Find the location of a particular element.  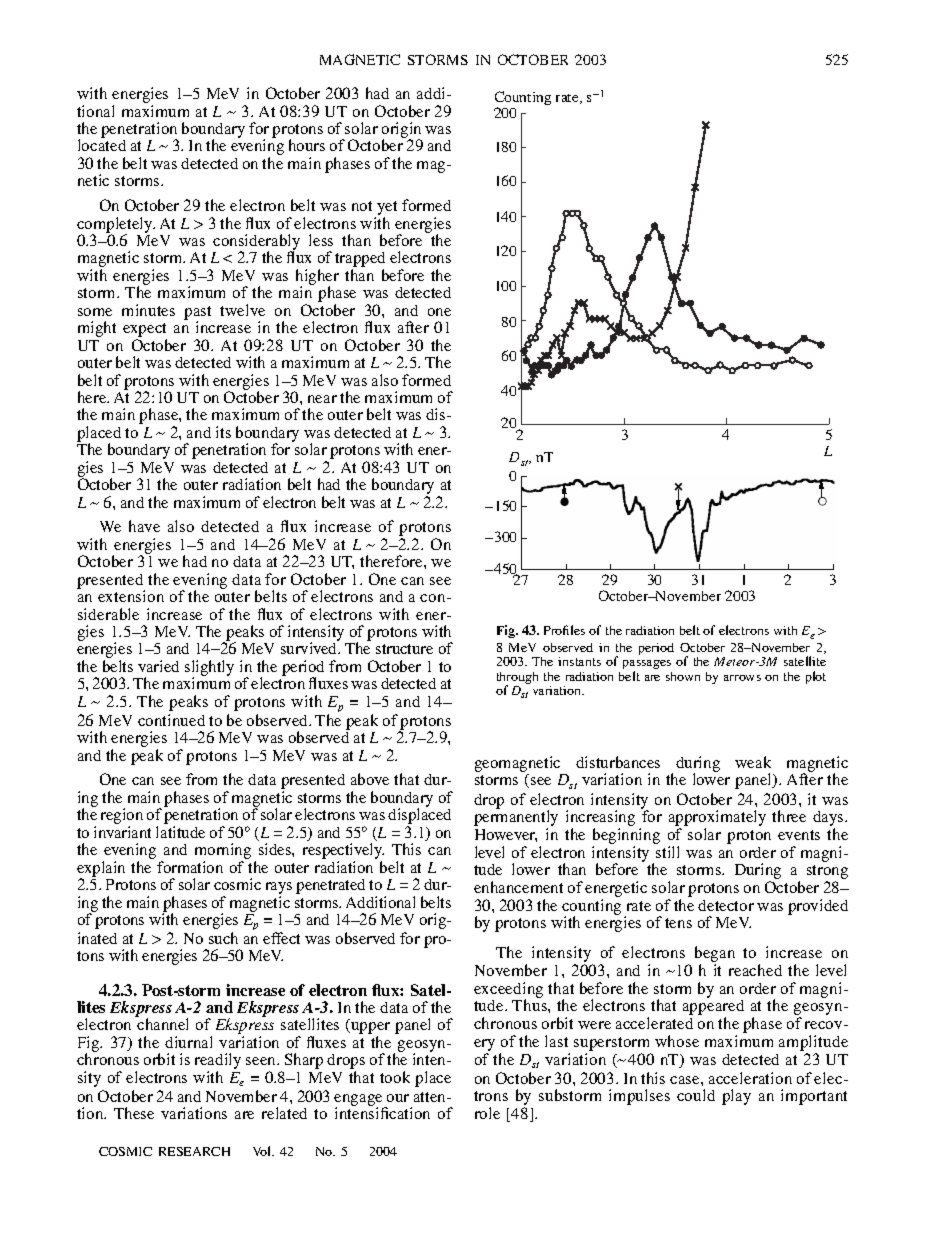

approximately is located at coordinates (717, 819).
